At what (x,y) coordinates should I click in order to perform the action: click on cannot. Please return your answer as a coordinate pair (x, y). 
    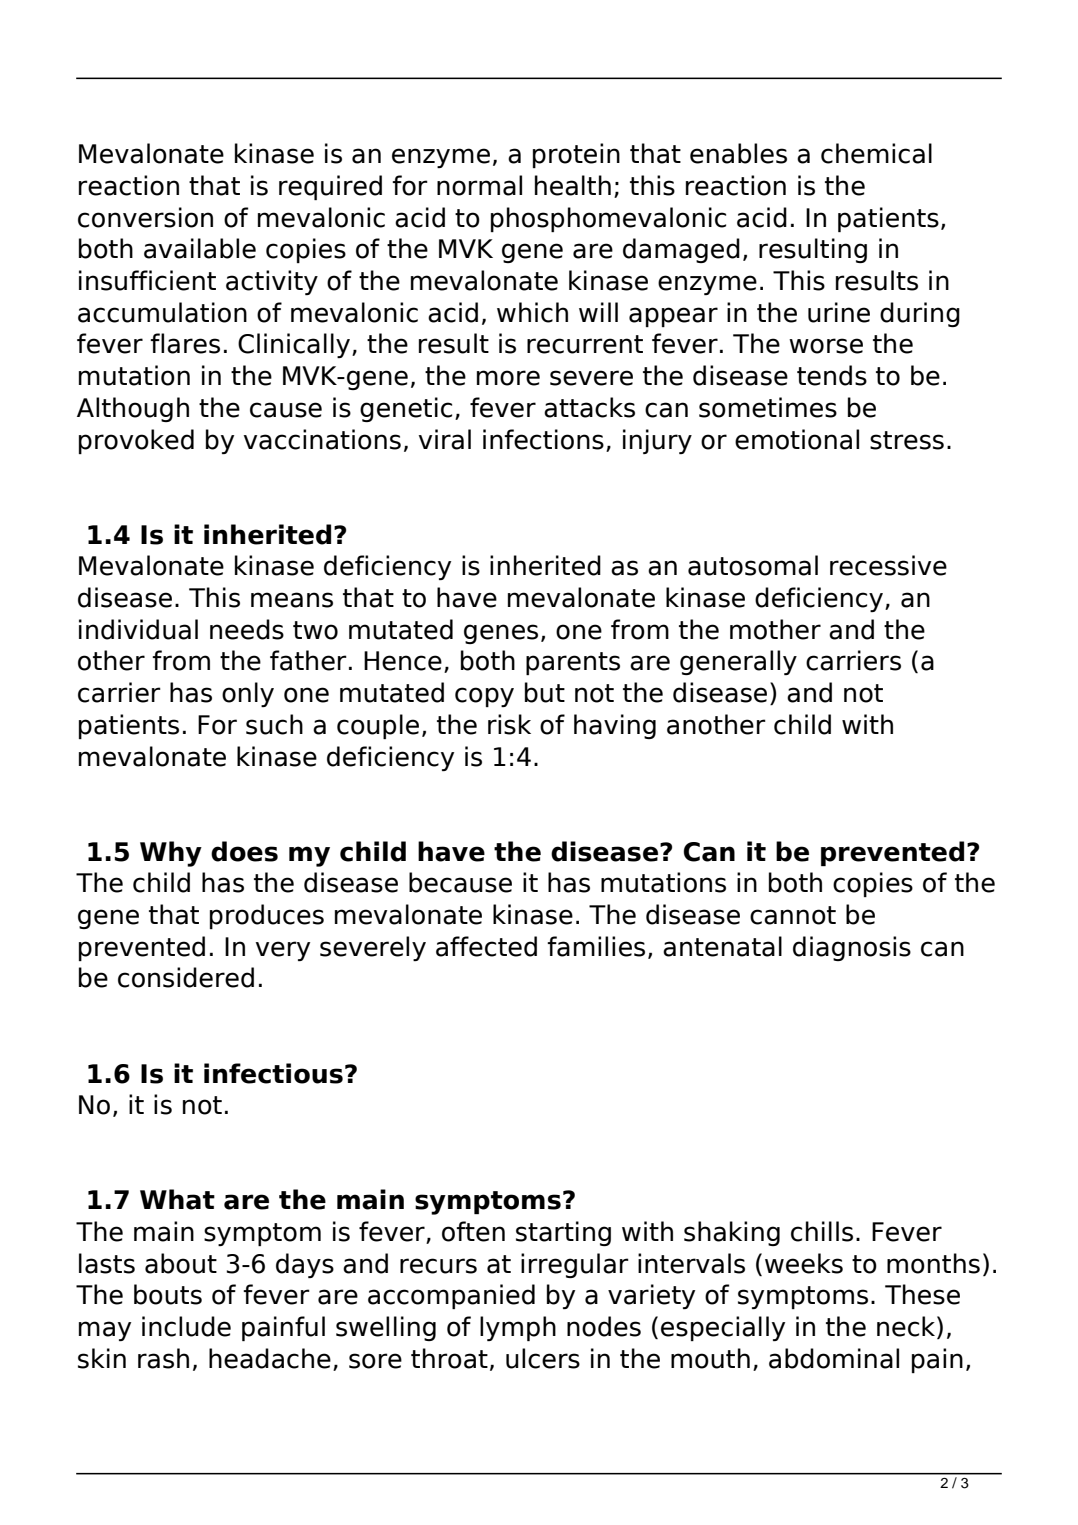
    Looking at the image, I should click on (793, 915).
